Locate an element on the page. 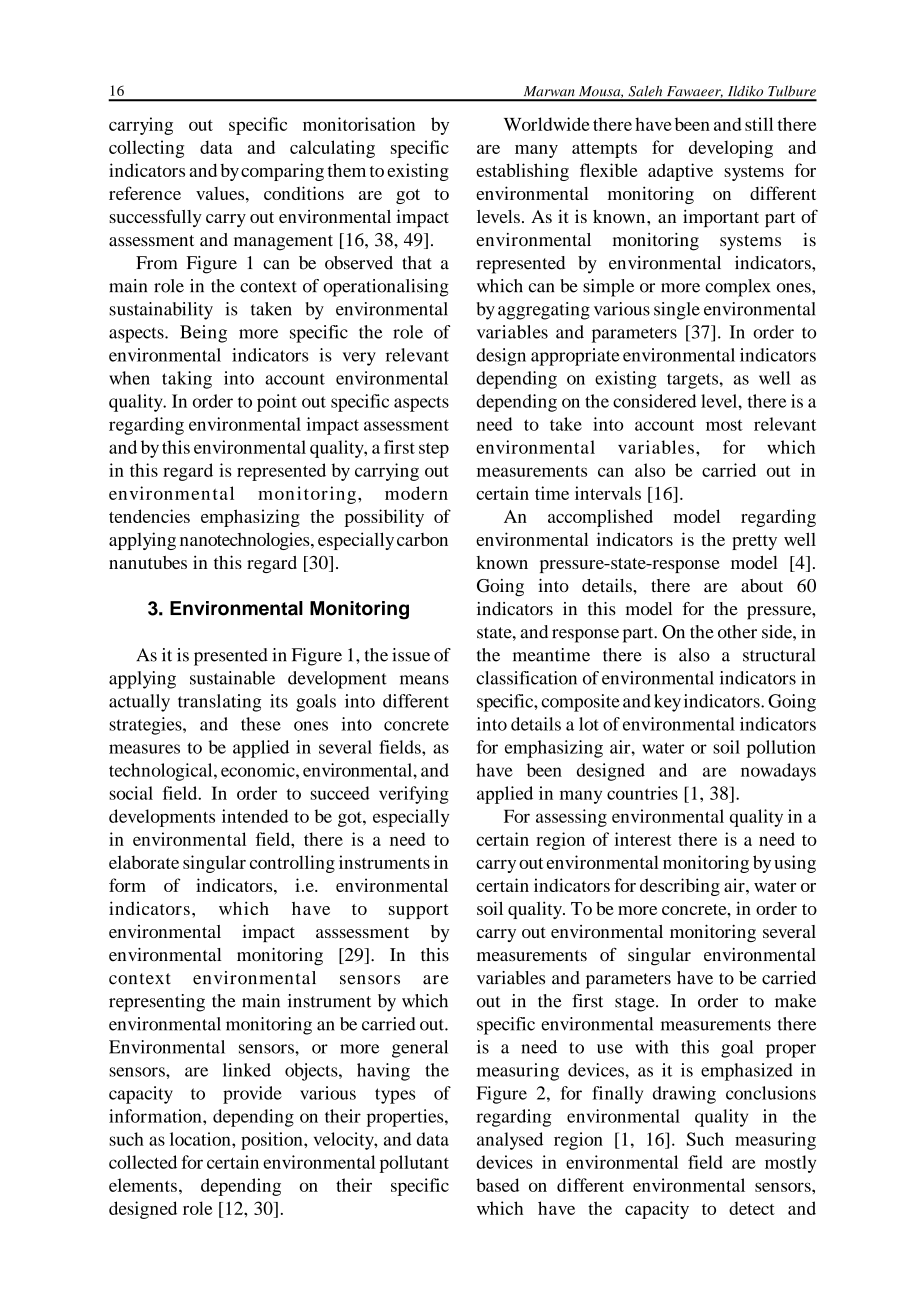 Image resolution: width=924 pixels, height=1307 pixels. collecting is located at coordinates (146, 149).
